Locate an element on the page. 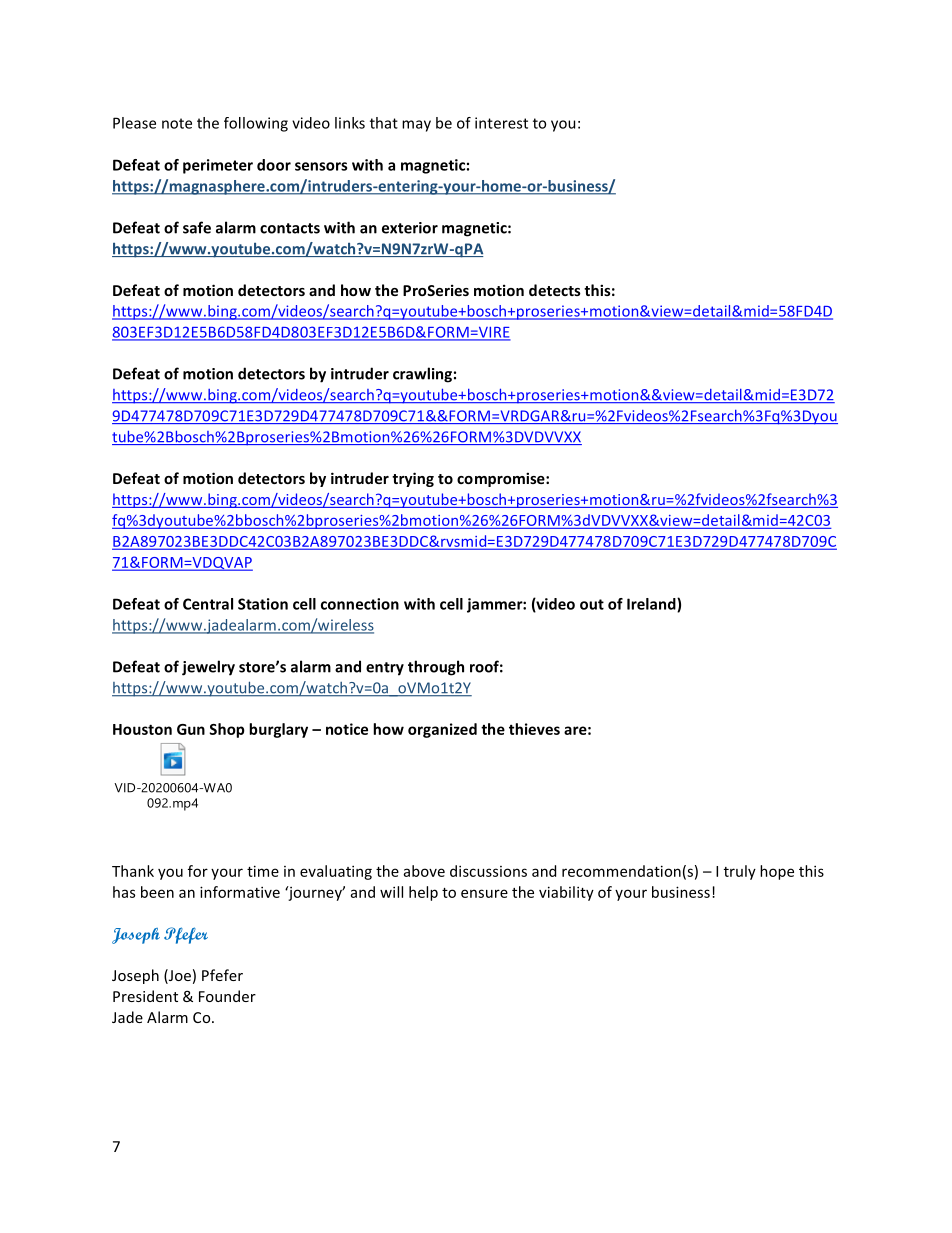 Image resolution: width=952 pixels, height=1233 pixels. trying is located at coordinates (413, 479).
